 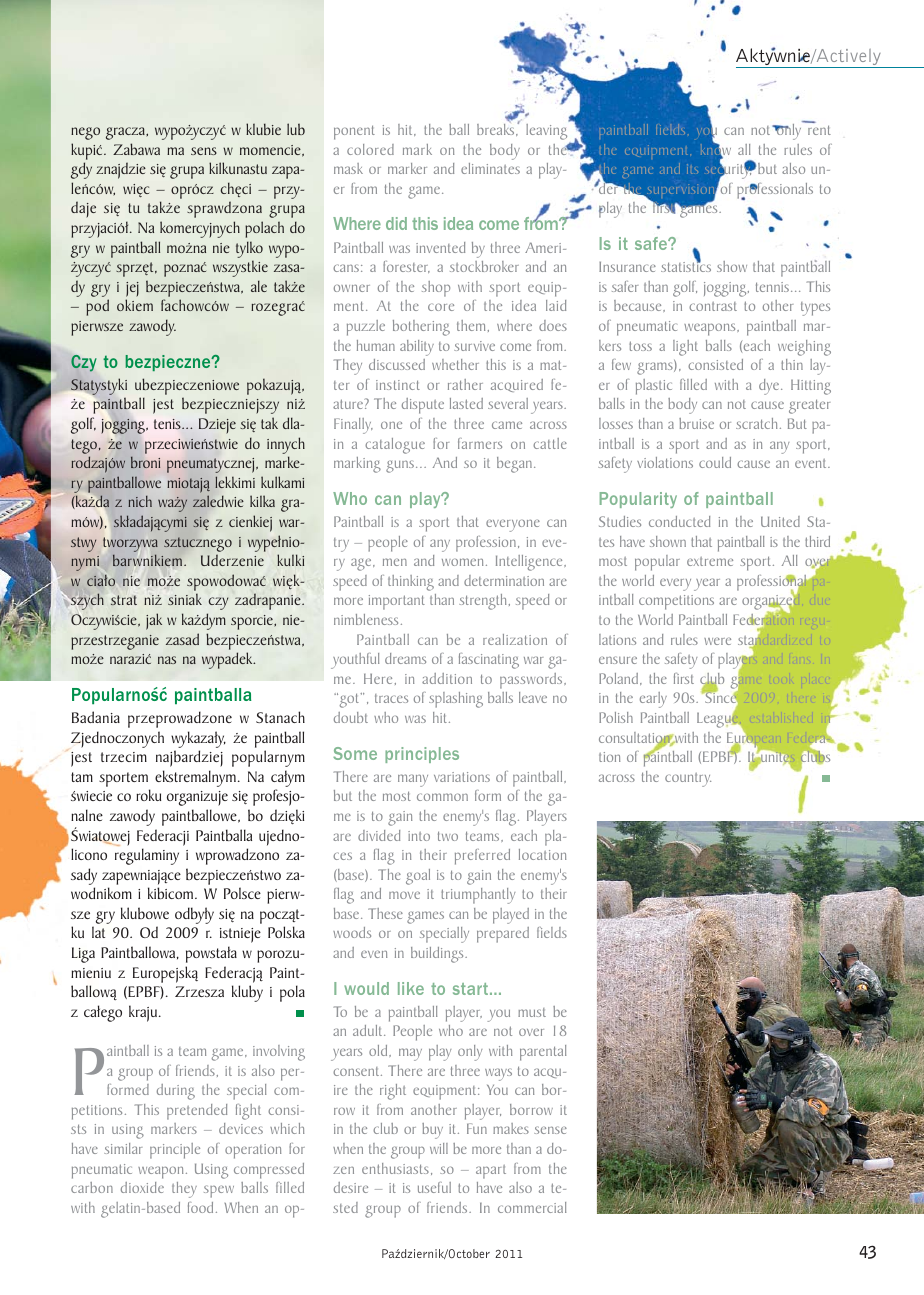 I want to click on fascinating, so click(x=489, y=661).
